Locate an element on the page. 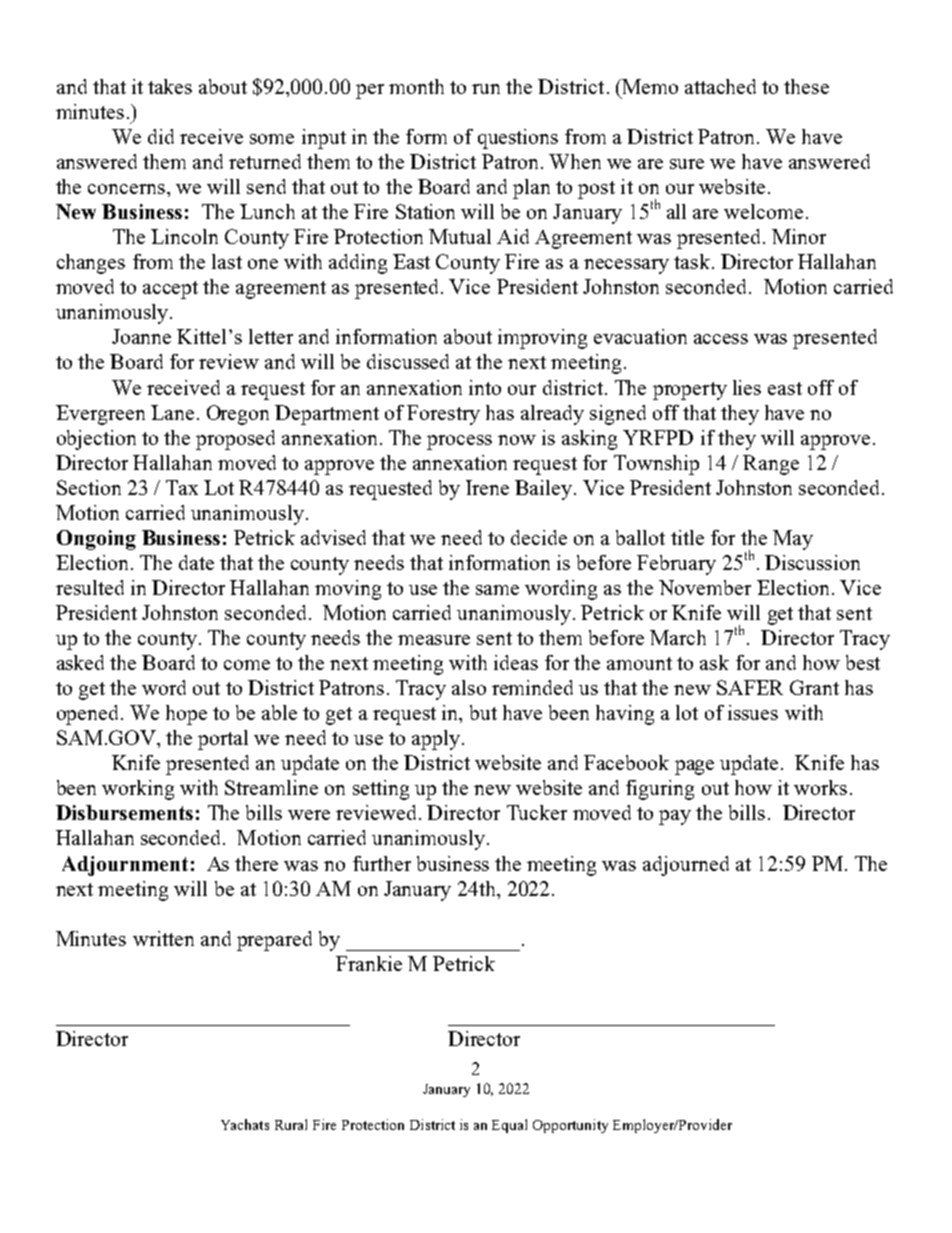 The height and width of the page is (1233, 952). these is located at coordinates (806, 86).
